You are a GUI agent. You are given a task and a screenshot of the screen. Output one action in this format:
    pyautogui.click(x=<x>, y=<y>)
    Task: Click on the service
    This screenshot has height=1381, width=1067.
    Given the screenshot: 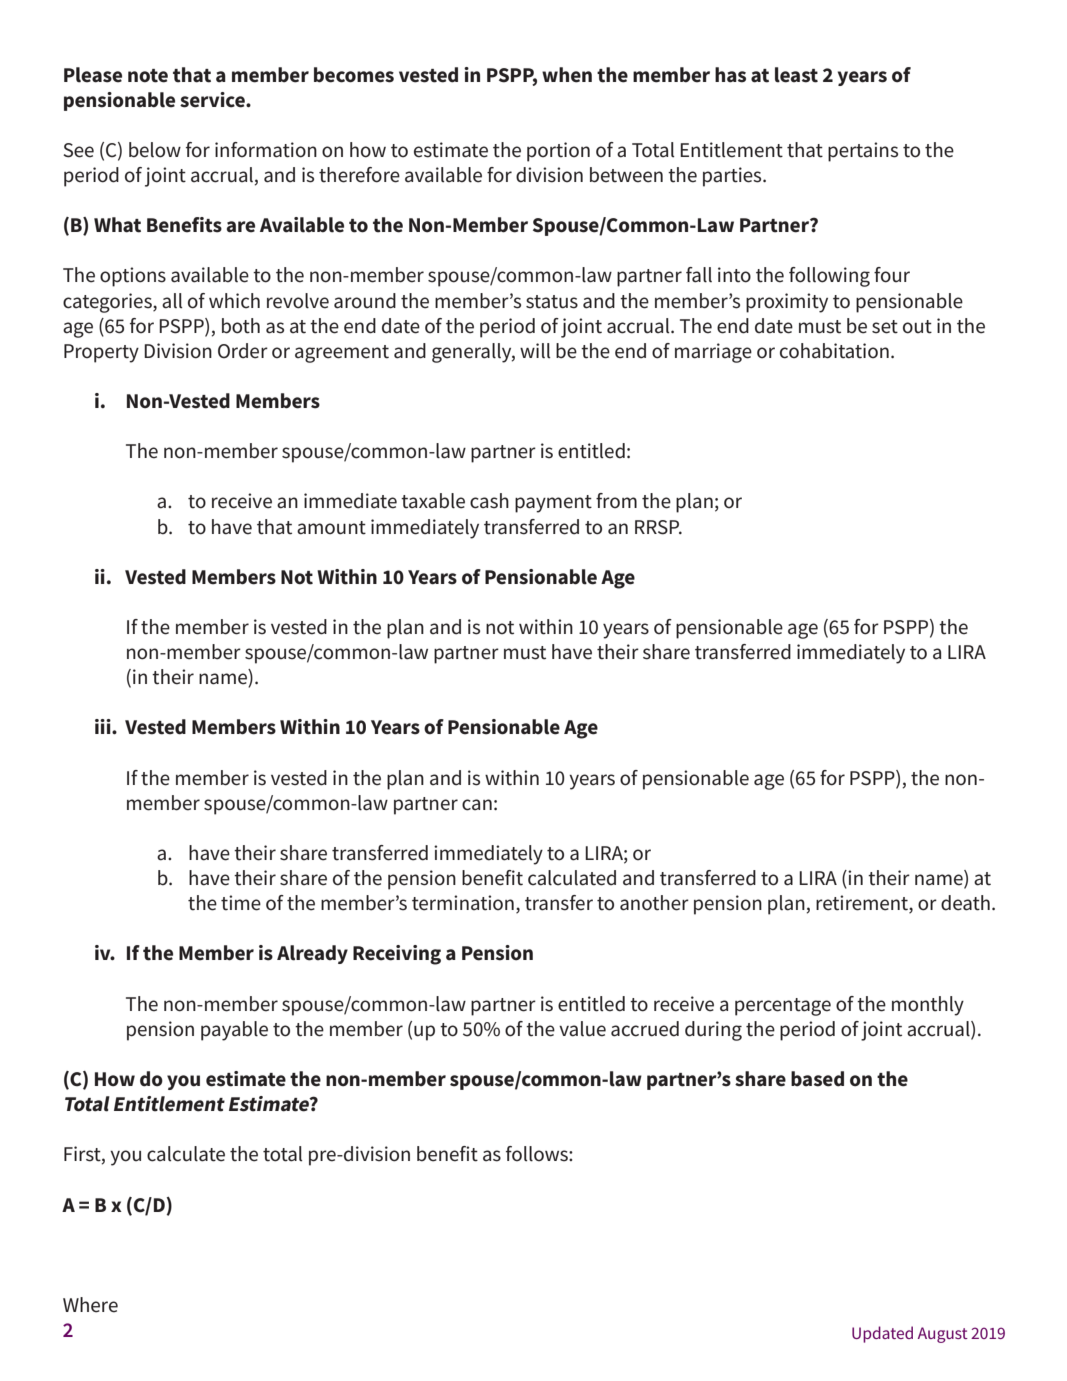 What is the action you would take?
    pyautogui.click(x=213, y=100)
